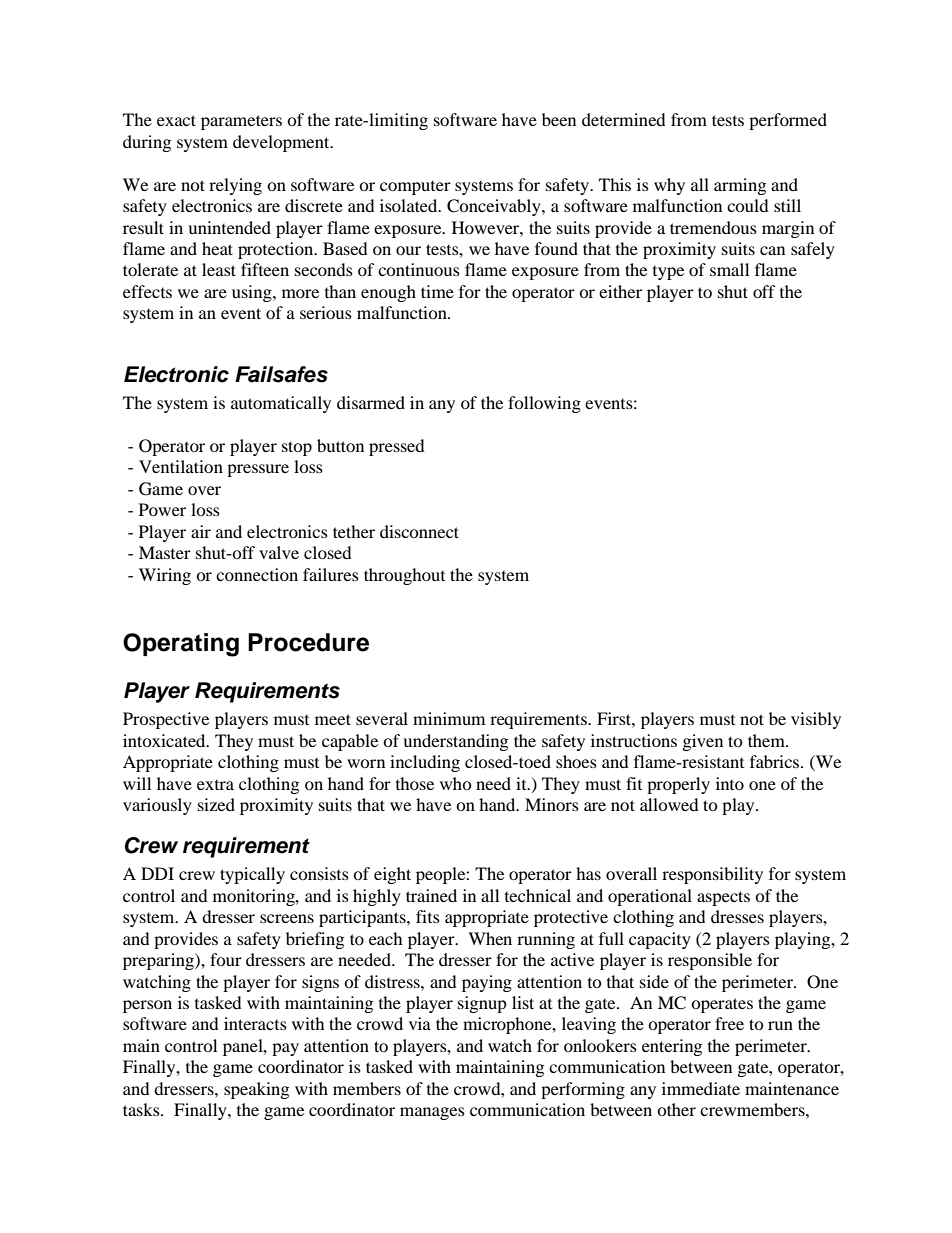  Describe the element at coordinates (544, 404) in the screenshot. I see `following` at that location.
